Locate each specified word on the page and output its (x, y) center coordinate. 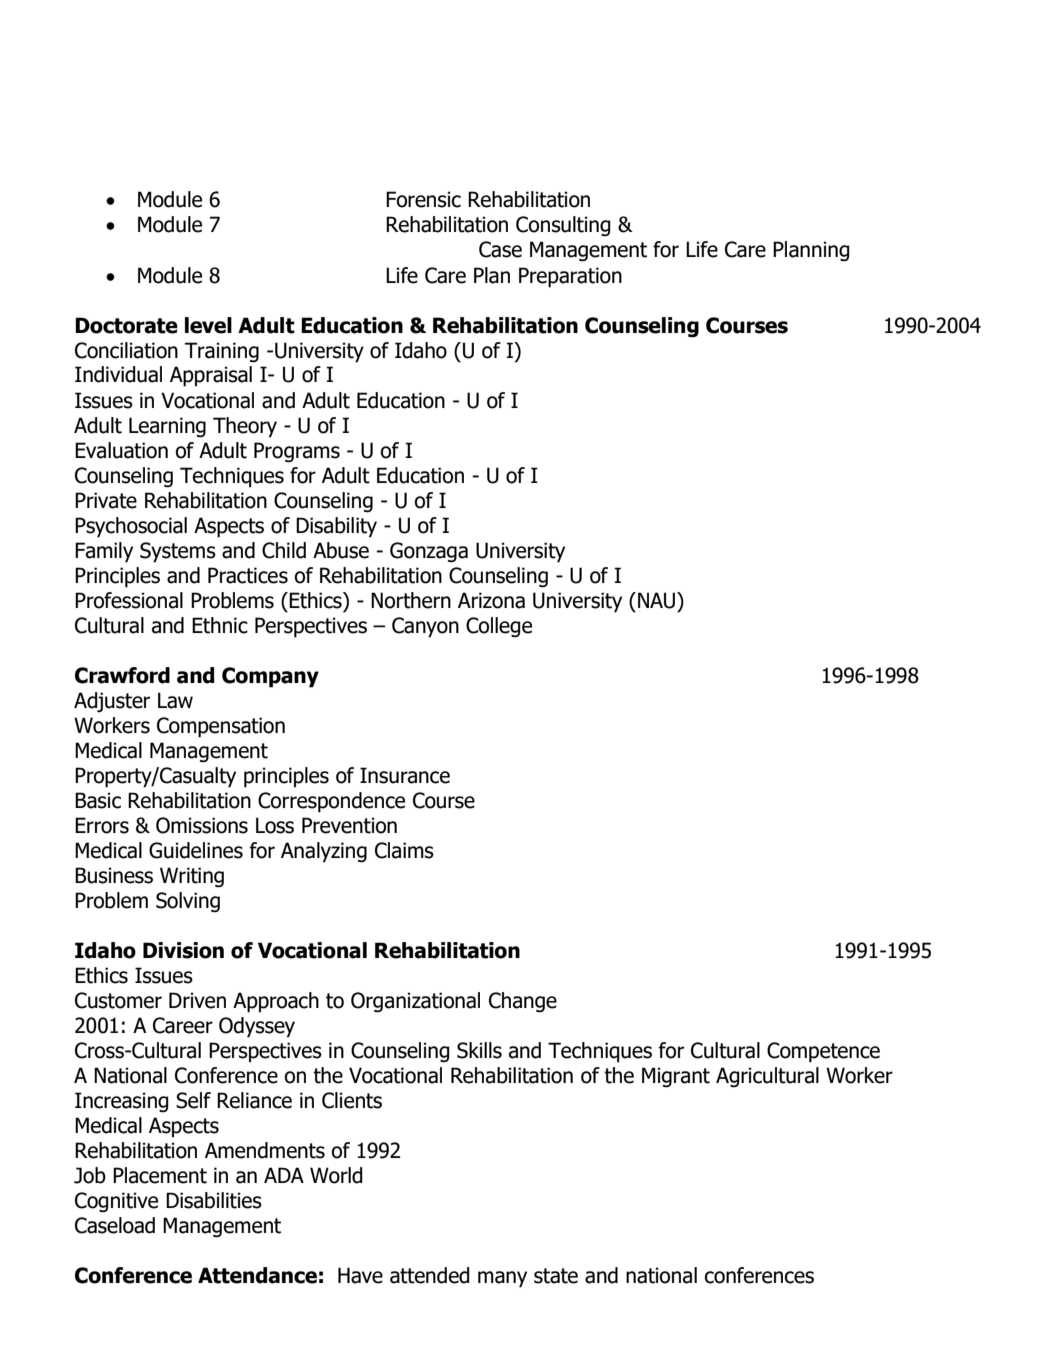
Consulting (563, 226)
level (208, 325)
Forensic (423, 199)
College (499, 627)
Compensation (221, 727)
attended (430, 1275)
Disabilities (214, 1200)
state (556, 1276)
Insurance (405, 775)
